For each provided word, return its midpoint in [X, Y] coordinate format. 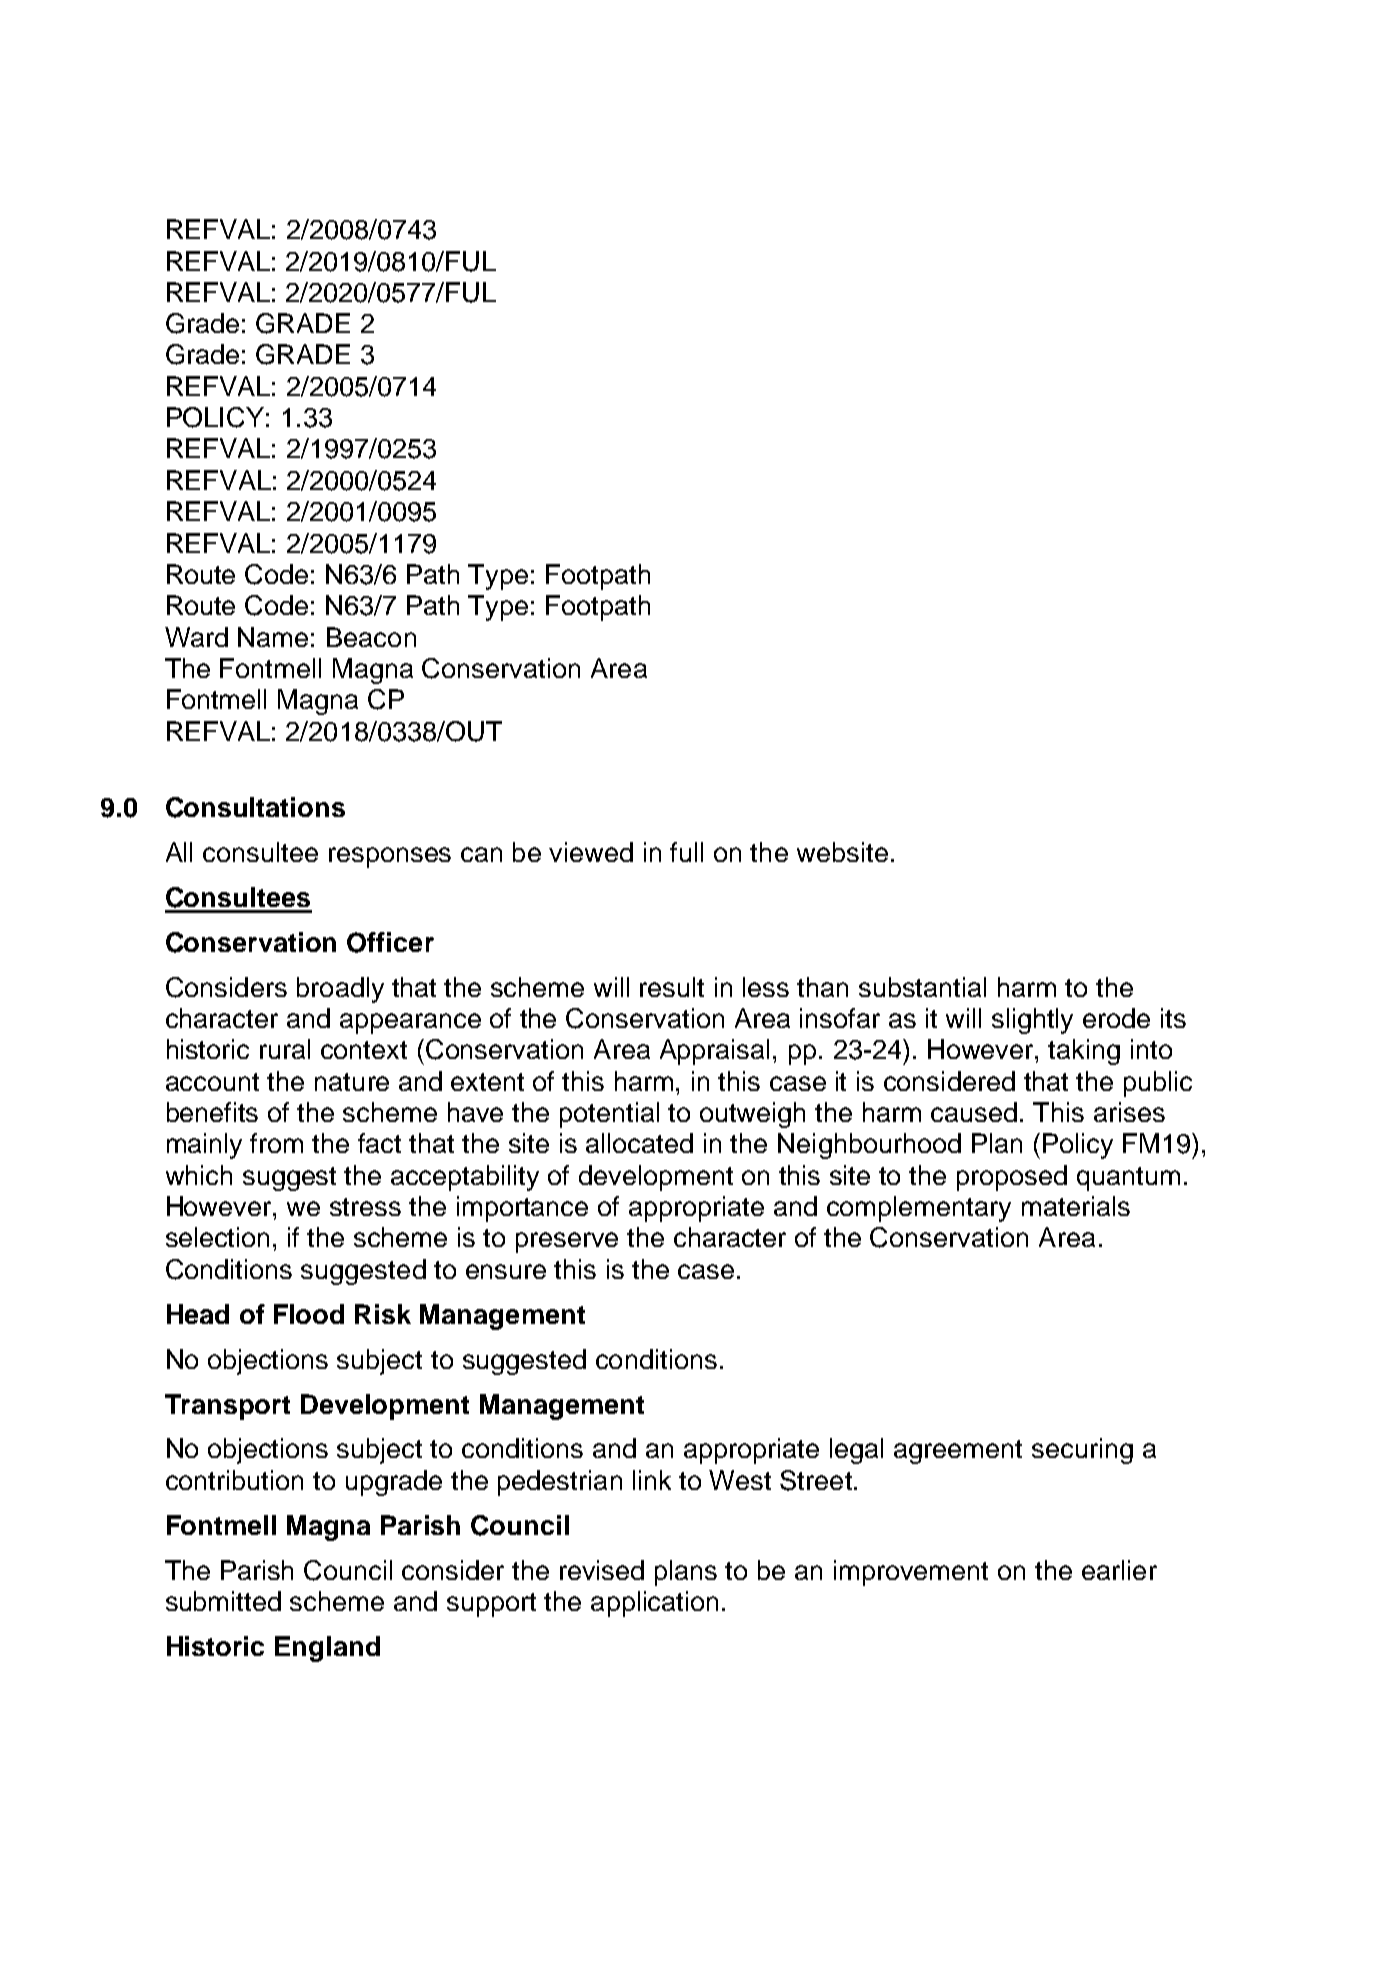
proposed [1012, 1178]
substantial [922, 987]
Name [273, 637]
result [672, 987]
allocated [639, 1143]
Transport [227, 1407]
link [652, 1480]
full [686, 852]
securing [1082, 1451]
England [327, 1649]
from [276, 1143]
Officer [390, 942]
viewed [591, 852]
